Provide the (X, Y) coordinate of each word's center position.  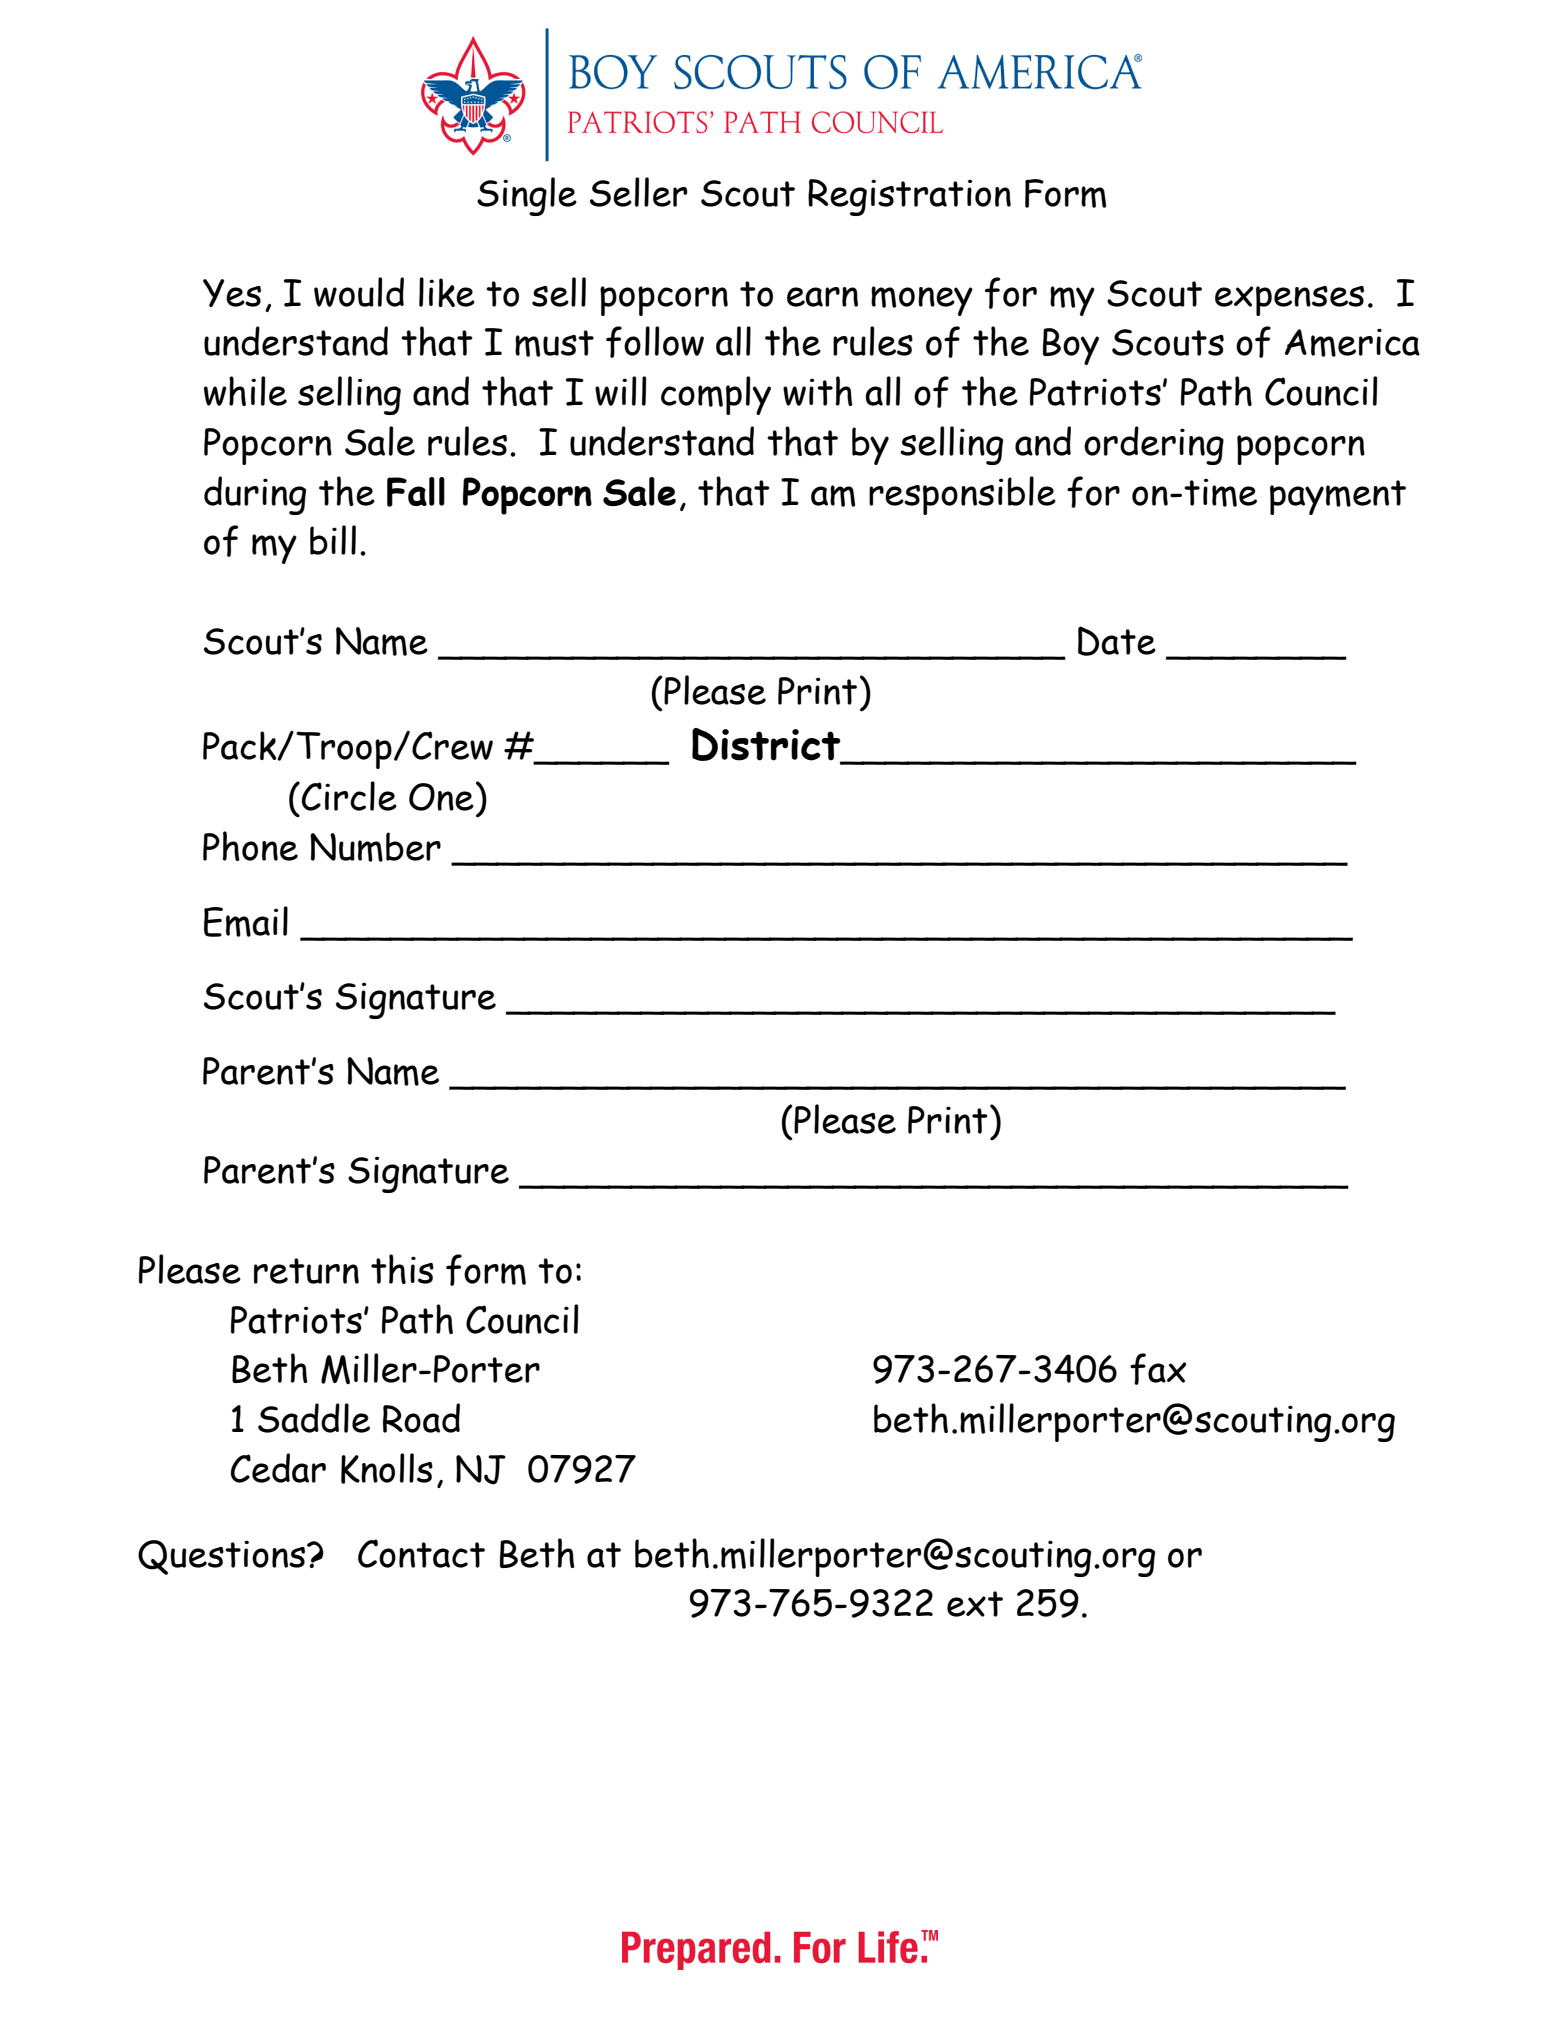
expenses (1289, 301)
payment (1338, 497)
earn (822, 297)
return (306, 1271)
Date (1117, 641)
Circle (348, 796)
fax (1158, 1369)
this (402, 1269)
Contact (421, 1553)
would (359, 292)
